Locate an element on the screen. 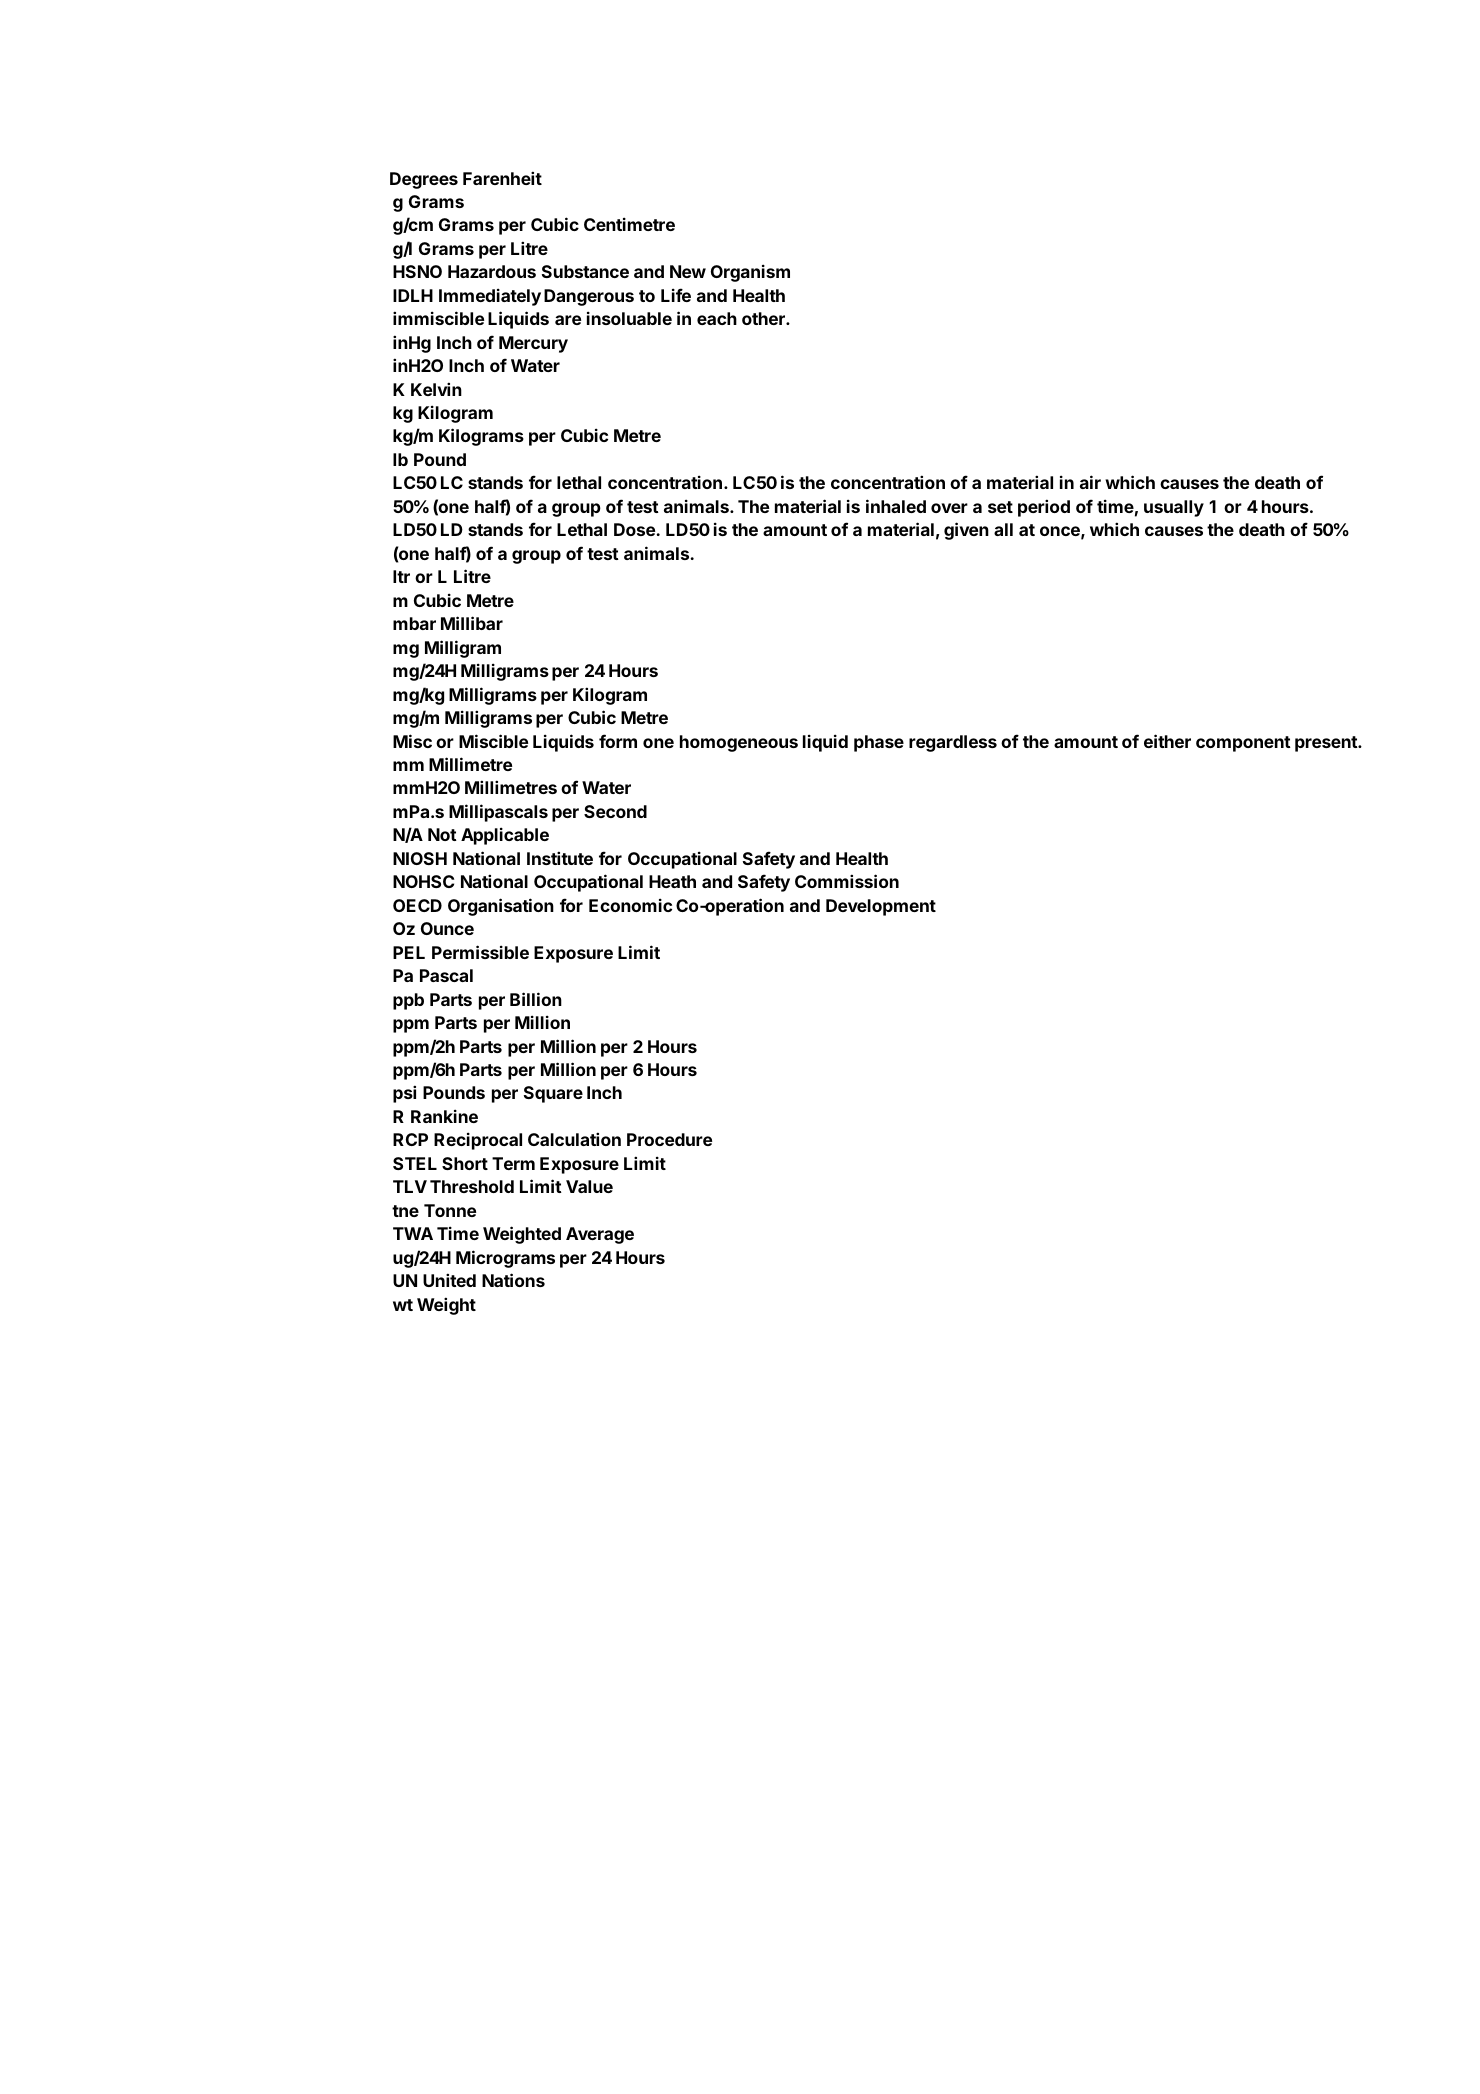  Applicable is located at coordinates (505, 836).
